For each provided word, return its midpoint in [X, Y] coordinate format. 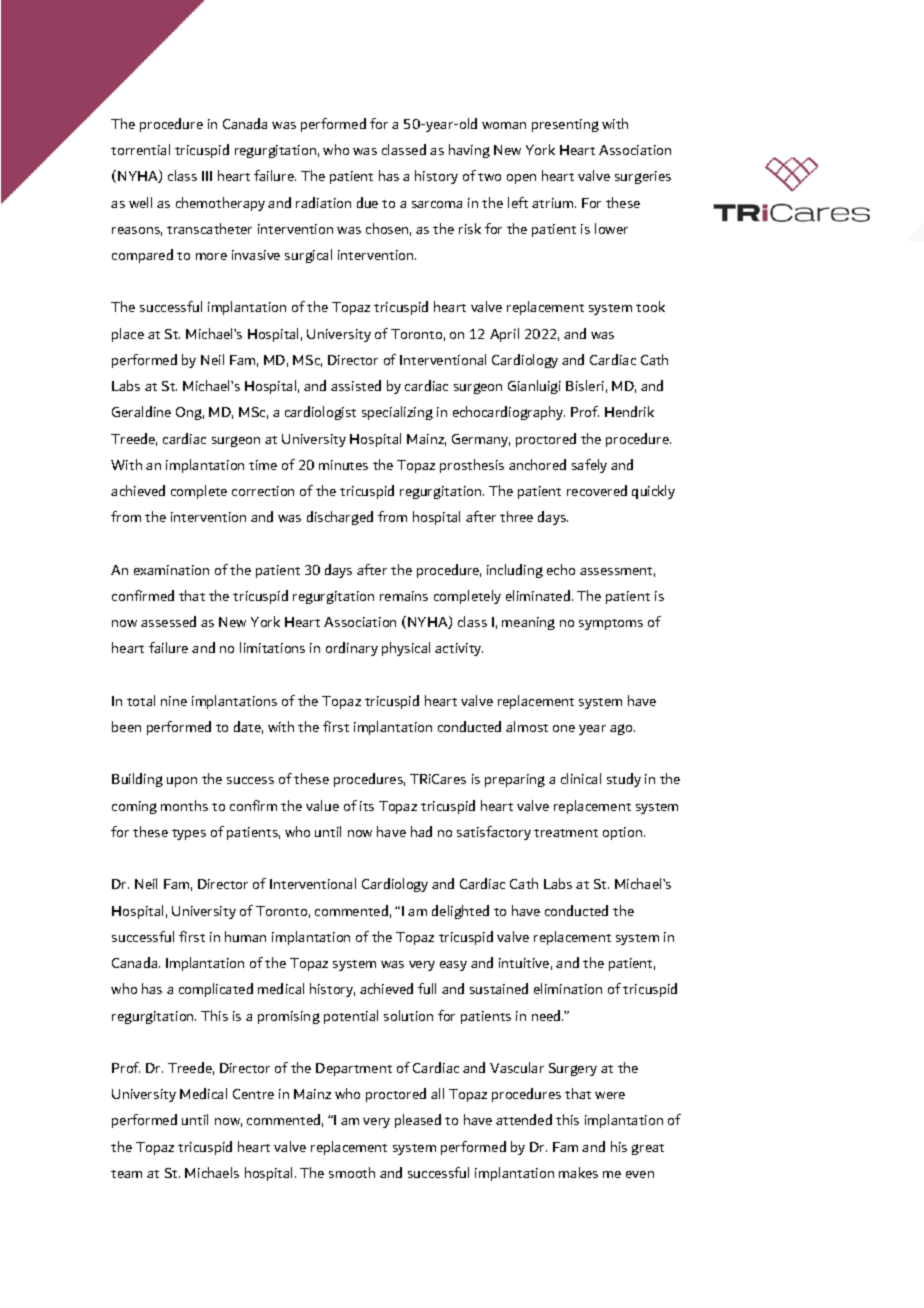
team [126, 1174]
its [367, 806]
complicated [216, 990]
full [427, 988]
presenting [565, 125]
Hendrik [629, 411]
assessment [617, 572]
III [207, 176]
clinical [581, 778]
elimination [568, 988]
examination [171, 570]
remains [404, 596]
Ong [190, 413]
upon [182, 782]
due [367, 202]
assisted [356, 385]
